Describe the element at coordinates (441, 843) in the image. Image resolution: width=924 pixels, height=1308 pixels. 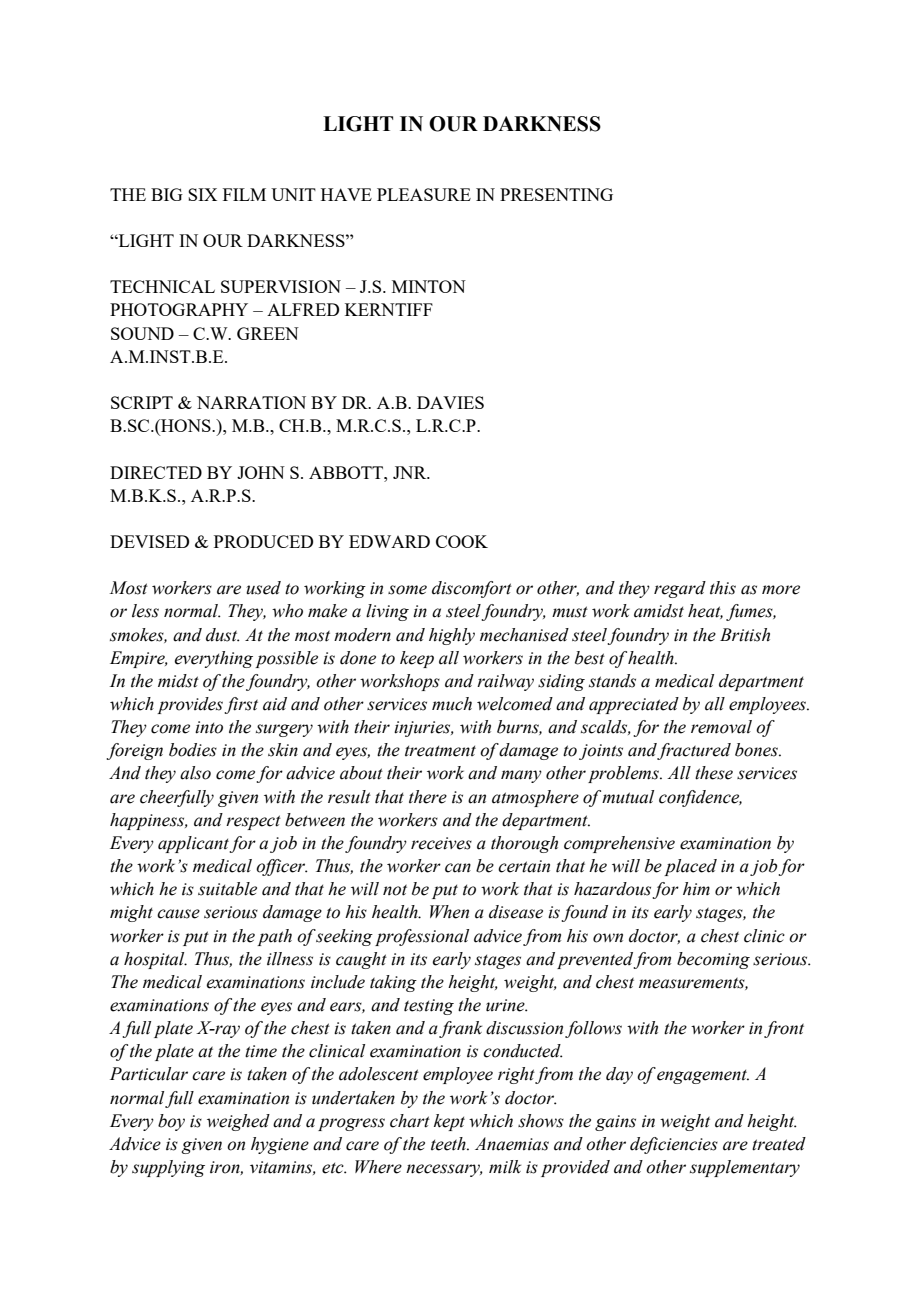
I see `receives` at that location.
